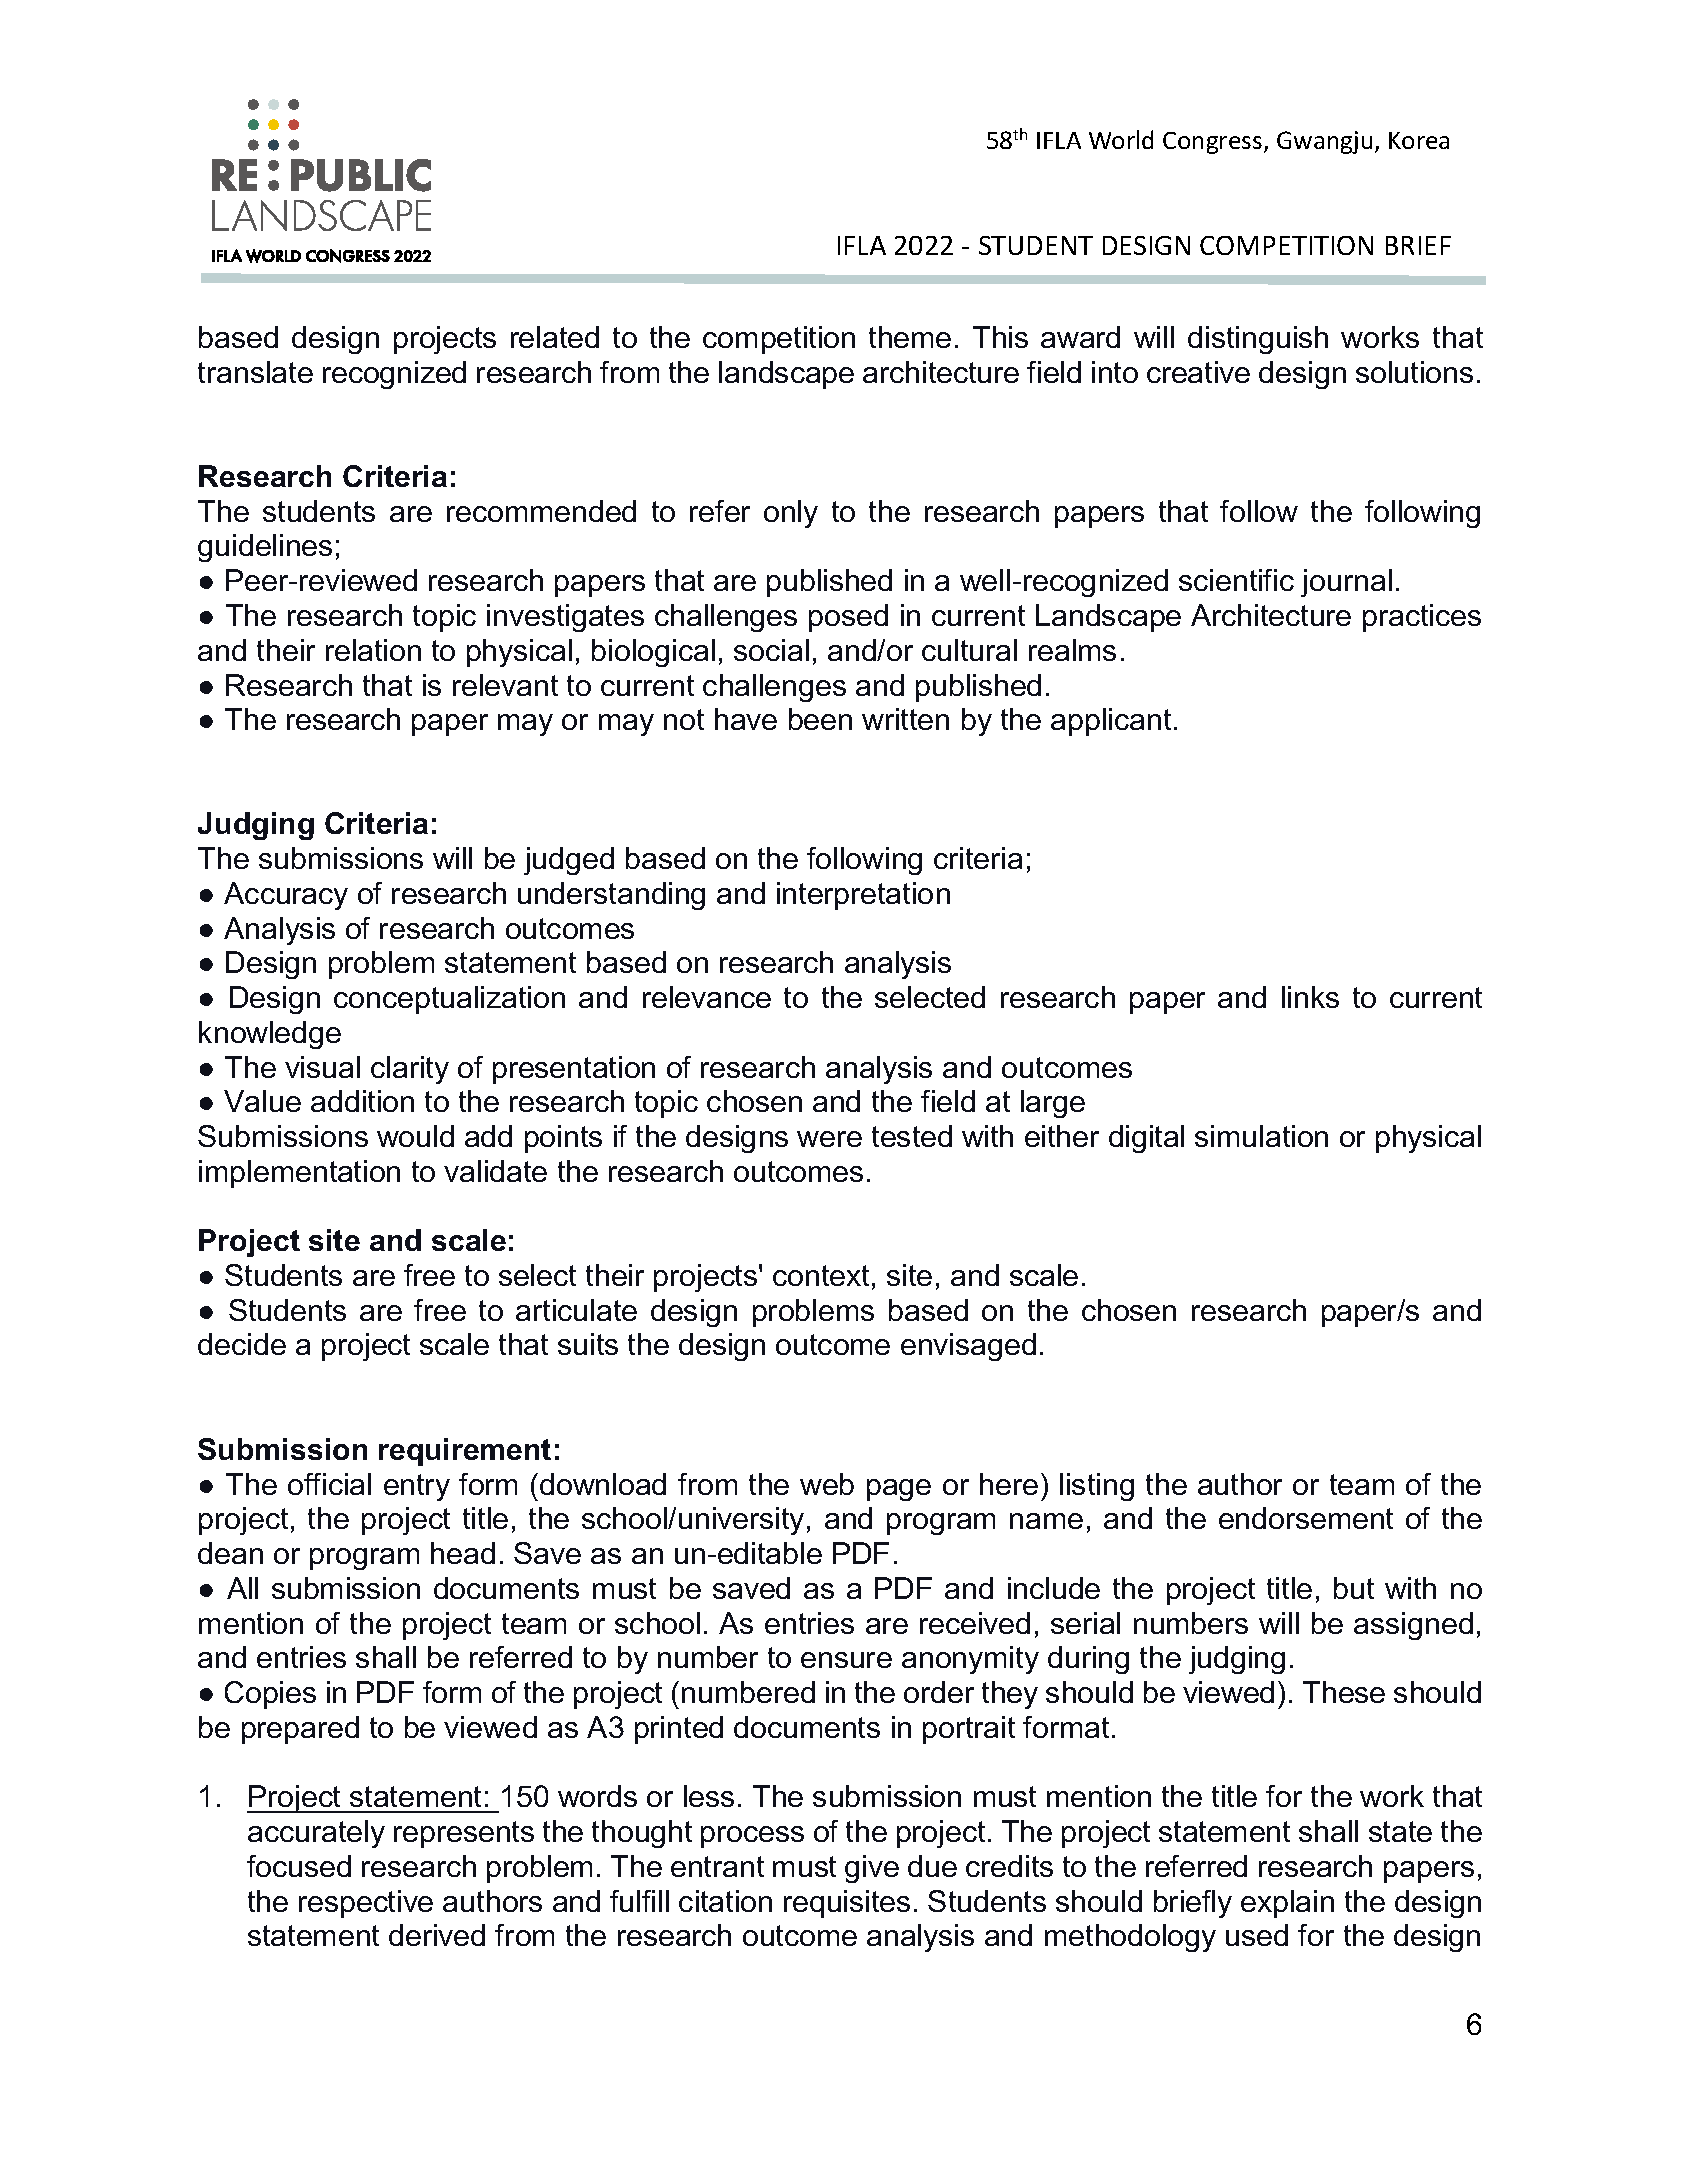  What do you see at coordinates (1306, 1518) in the document?
I see `endorsement` at bounding box center [1306, 1518].
